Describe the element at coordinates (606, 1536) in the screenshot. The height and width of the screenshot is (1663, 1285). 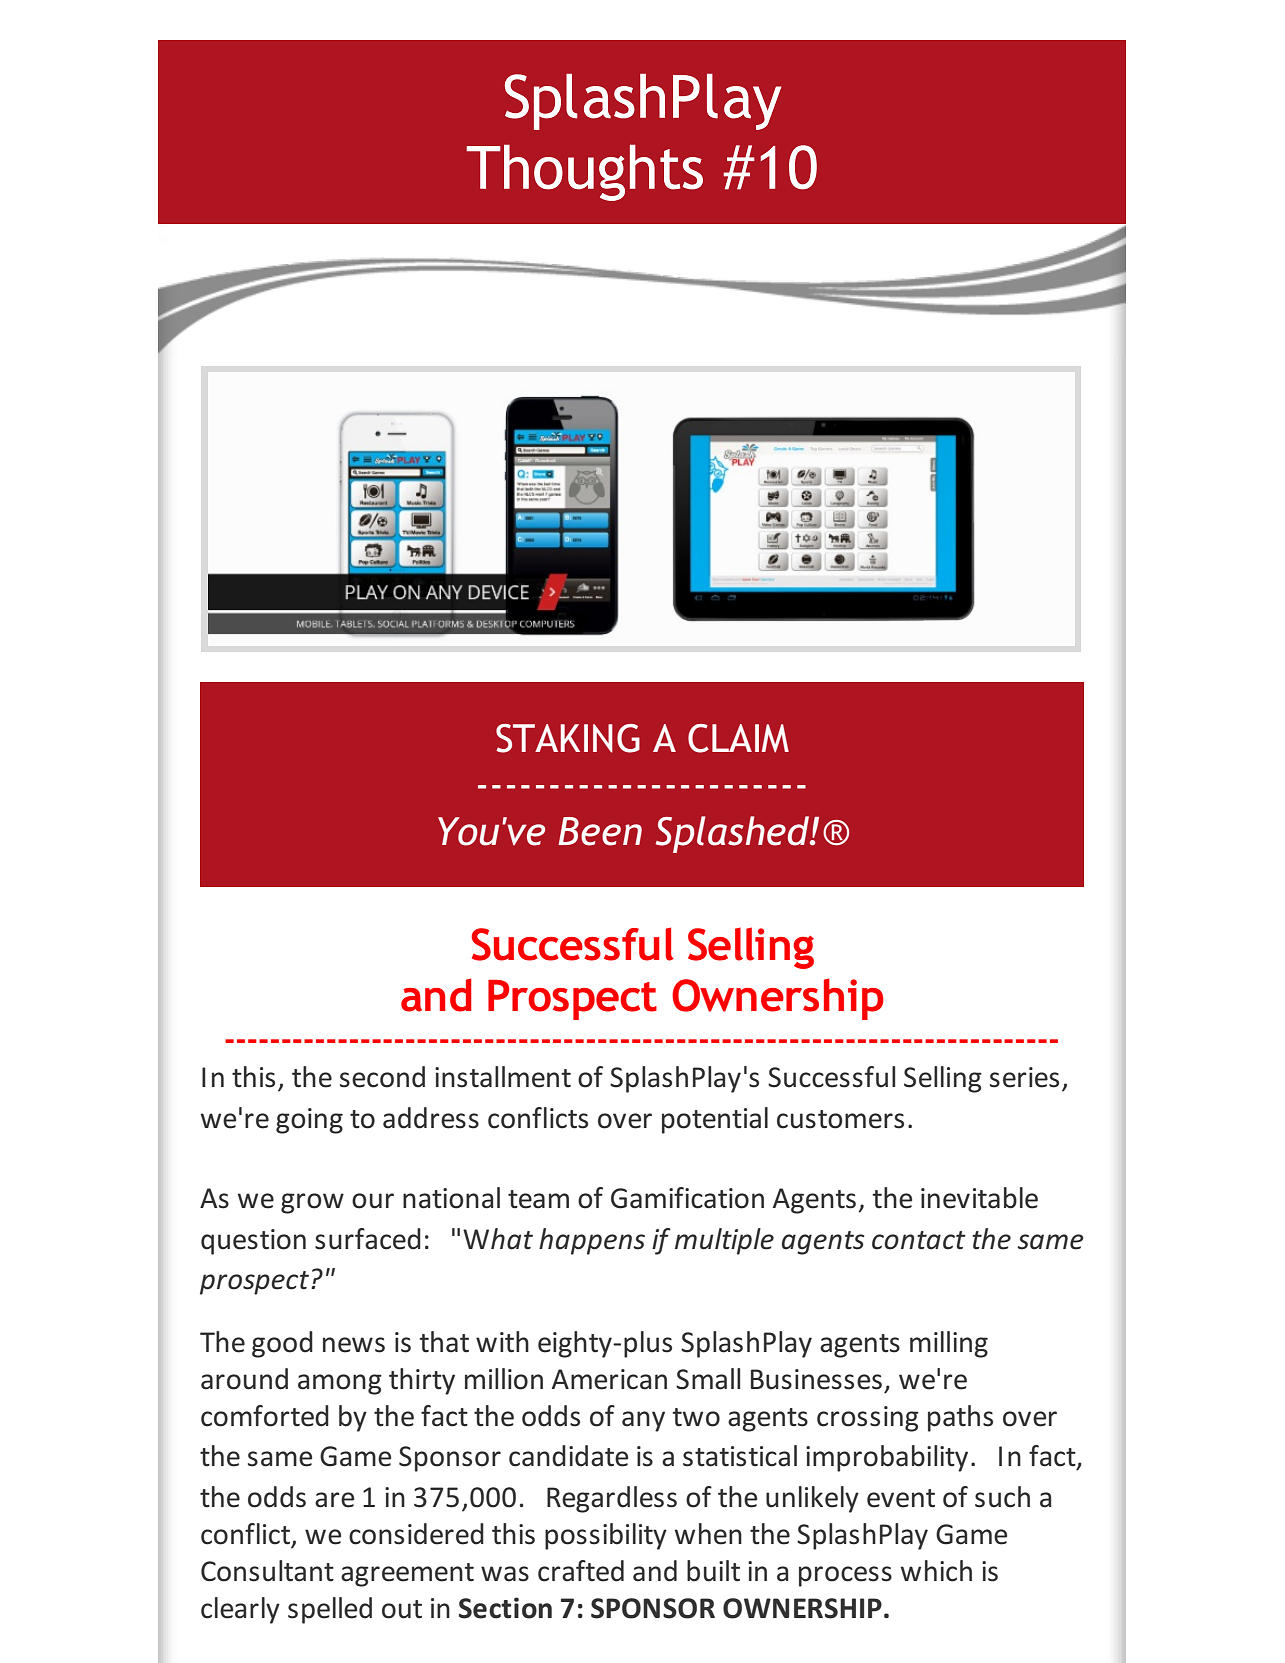
I see `possibility` at that location.
